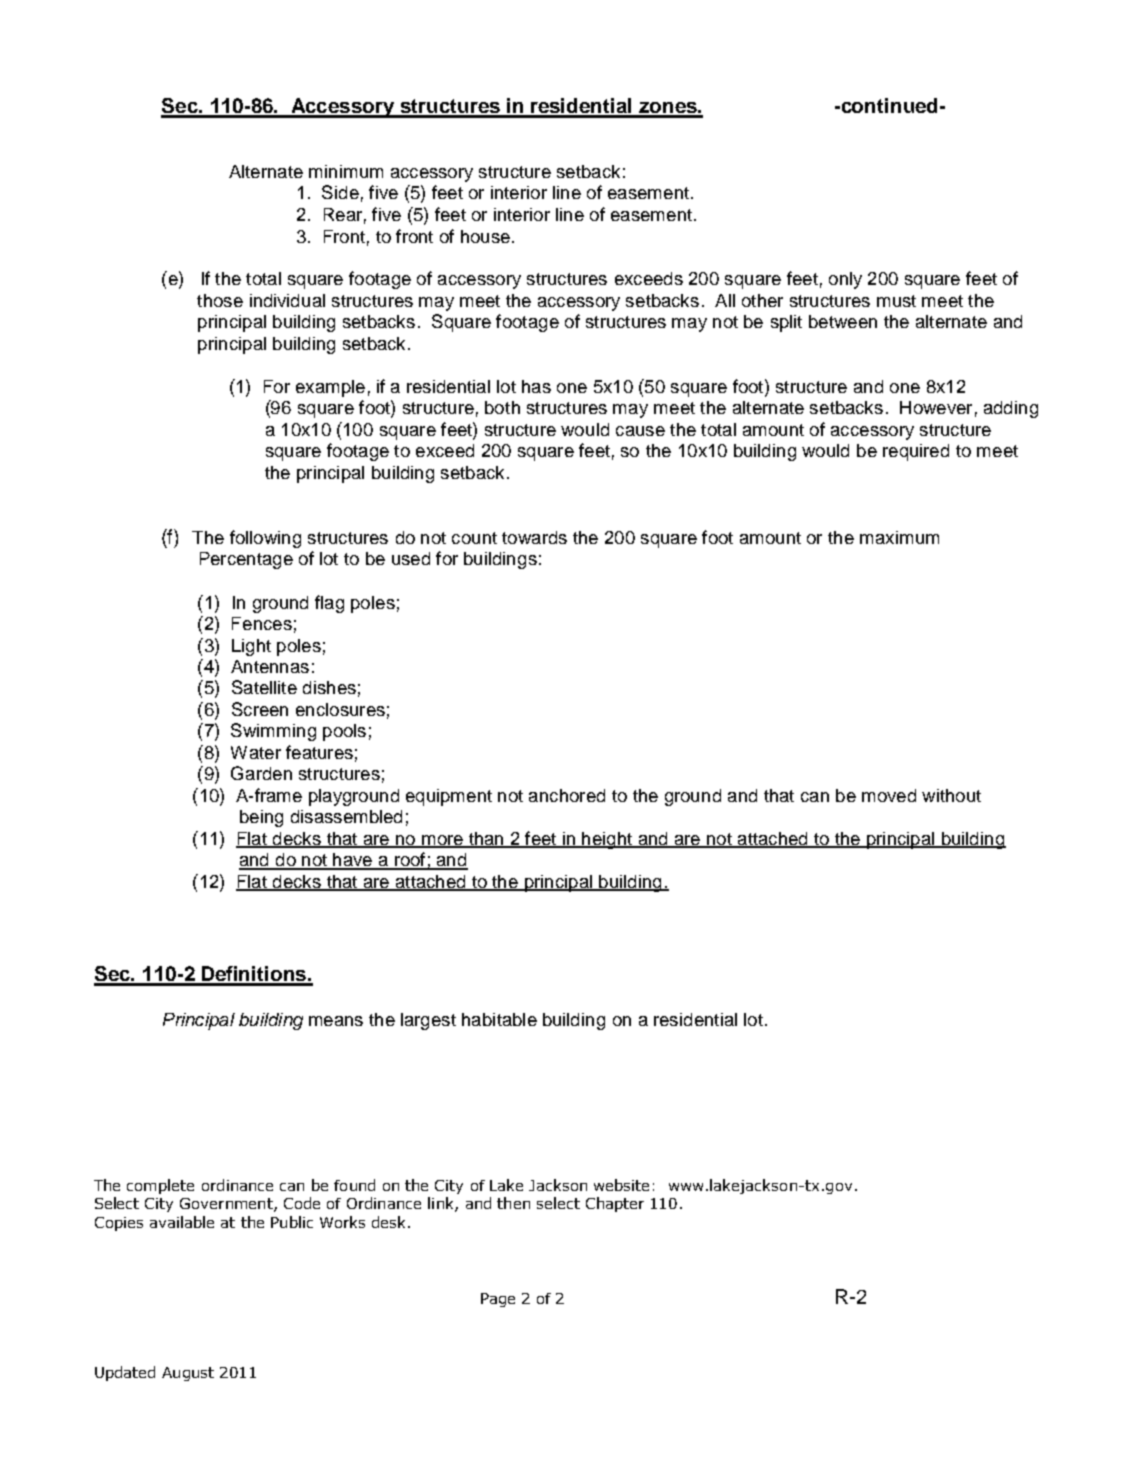 Image resolution: width=1143 pixels, height=1479 pixels. I want to click on moved, so click(889, 795).
